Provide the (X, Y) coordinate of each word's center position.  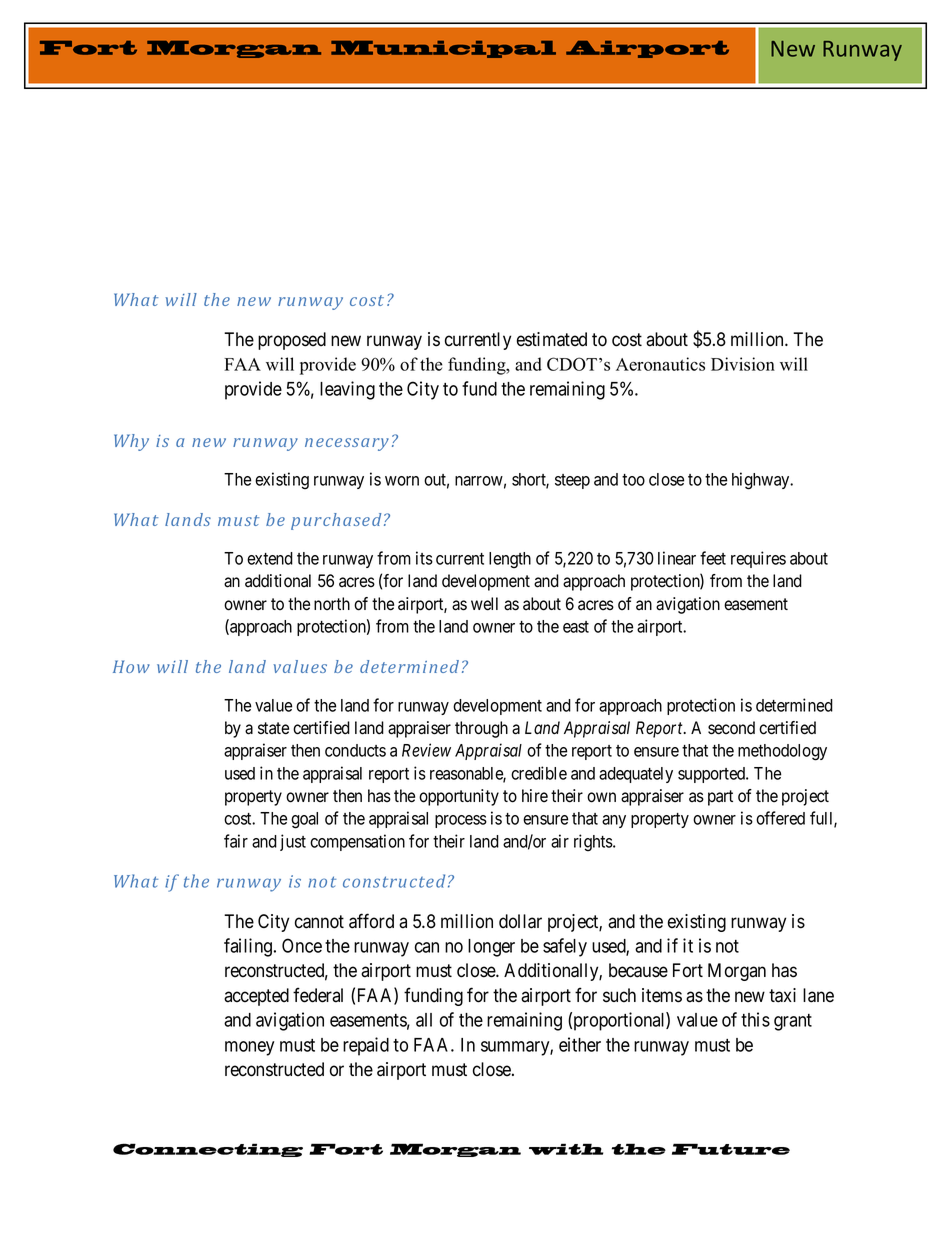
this (755, 1019)
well (484, 604)
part (720, 798)
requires (758, 559)
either (580, 1044)
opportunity (459, 797)
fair (236, 841)
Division (743, 364)
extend (270, 558)
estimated (552, 339)
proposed (292, 341)
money (249, 1048)
